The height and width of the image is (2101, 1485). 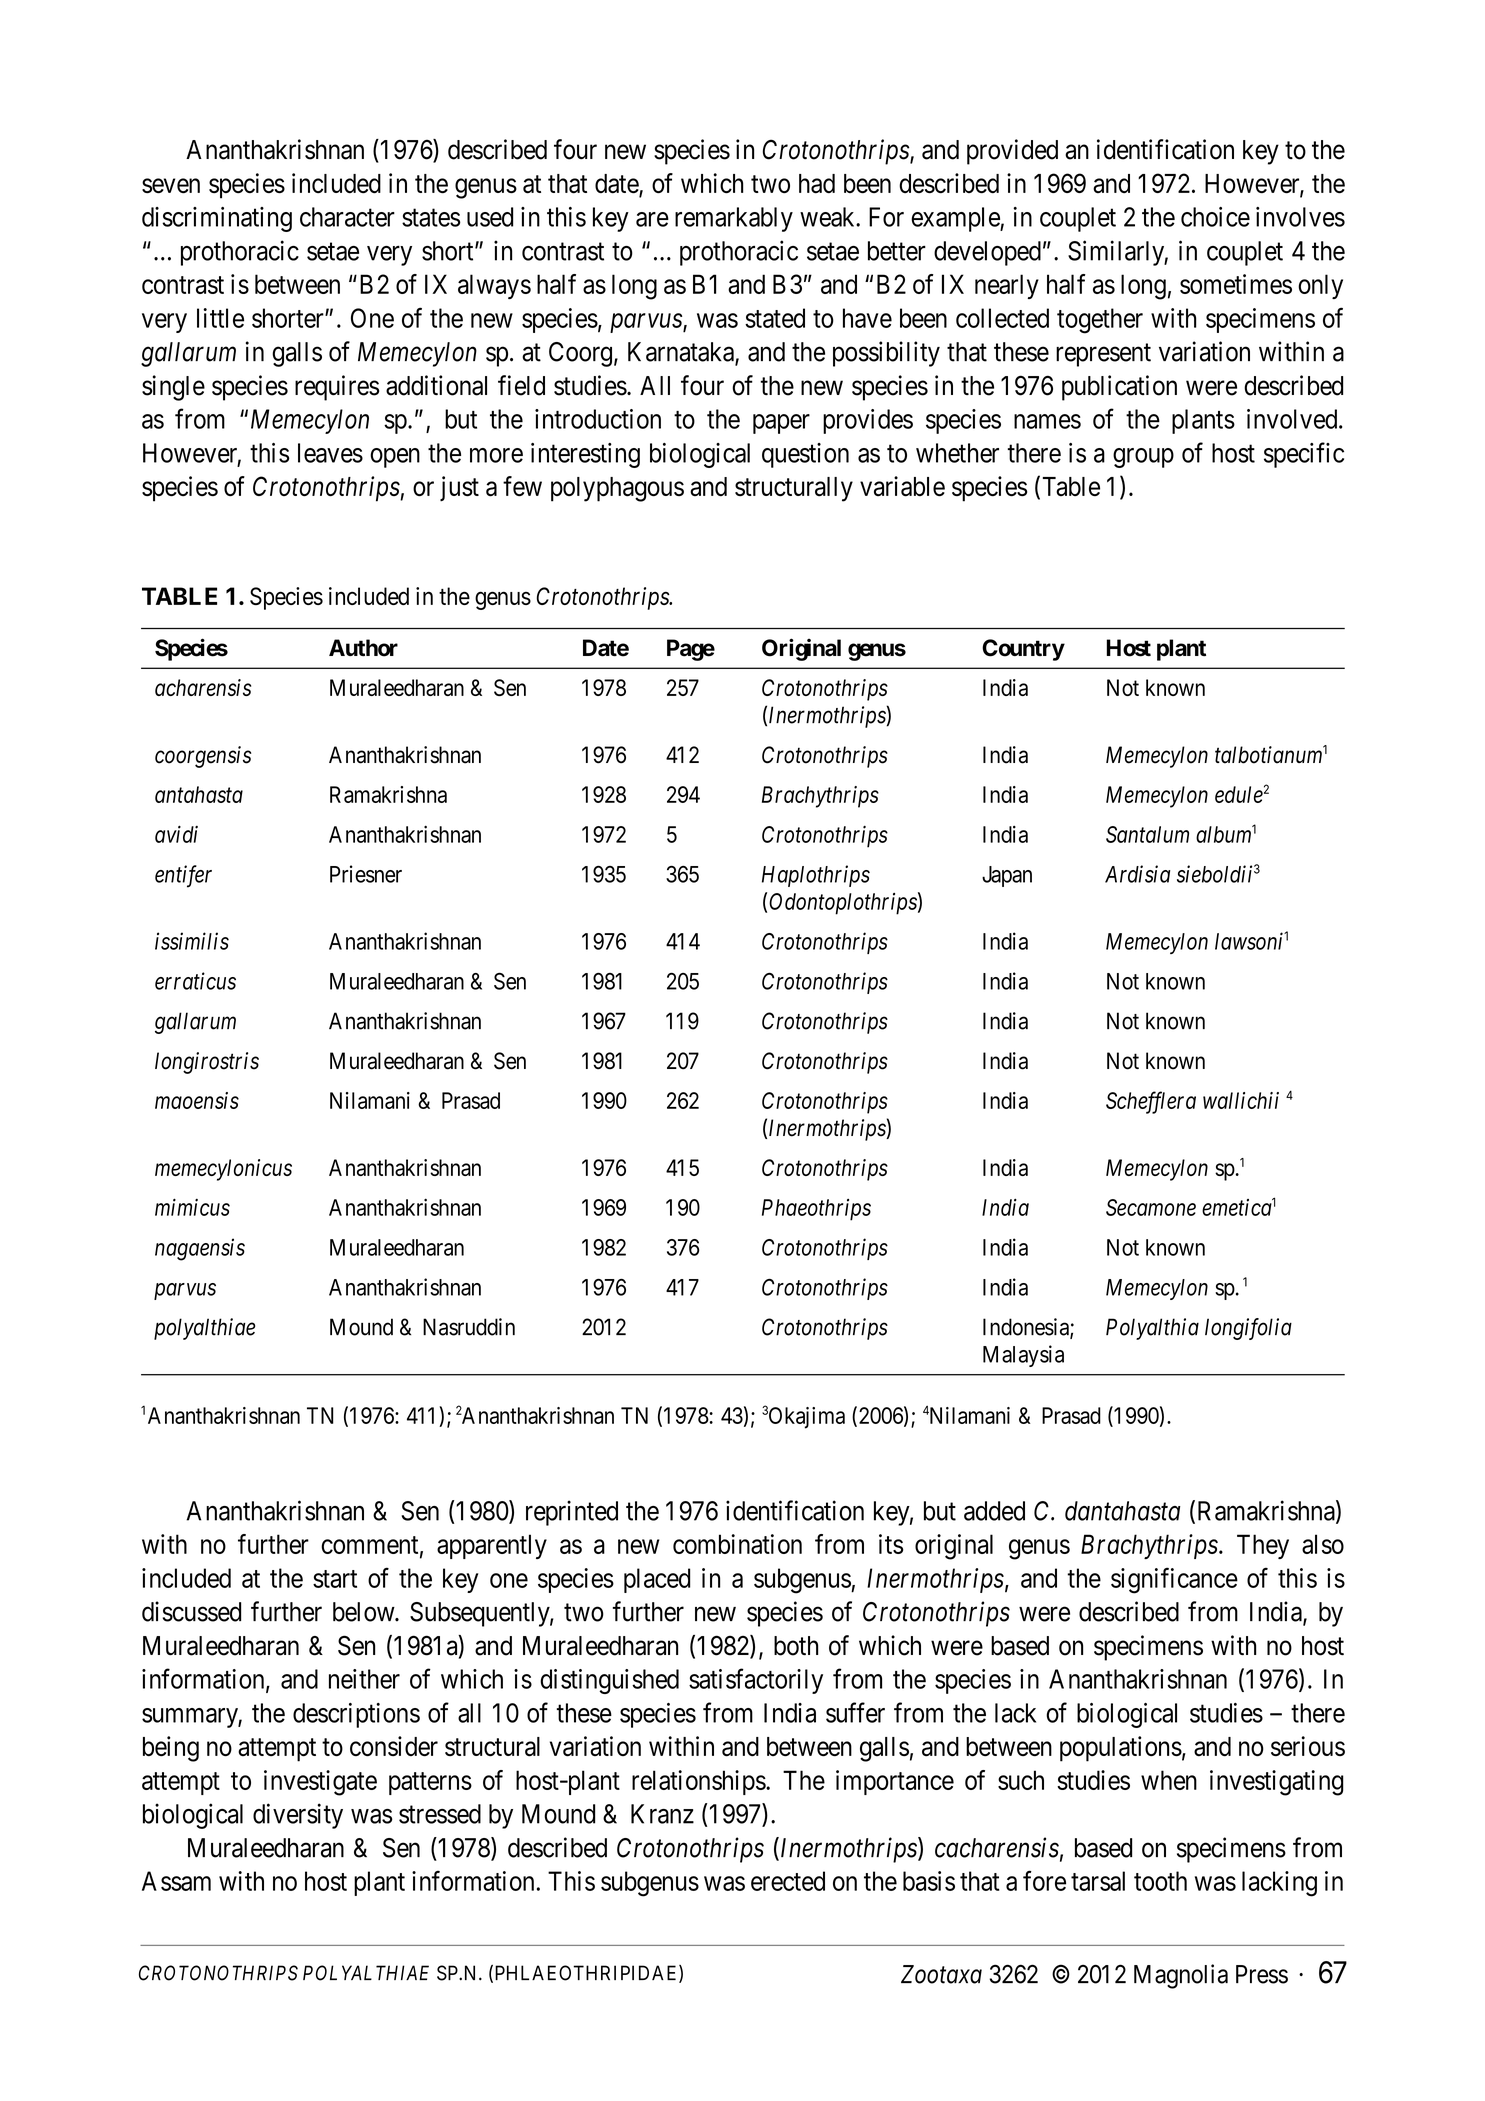 What do you see at coordinates (788, 1881) in the image?
I see `erected` at bounding box center [788, 1881].
